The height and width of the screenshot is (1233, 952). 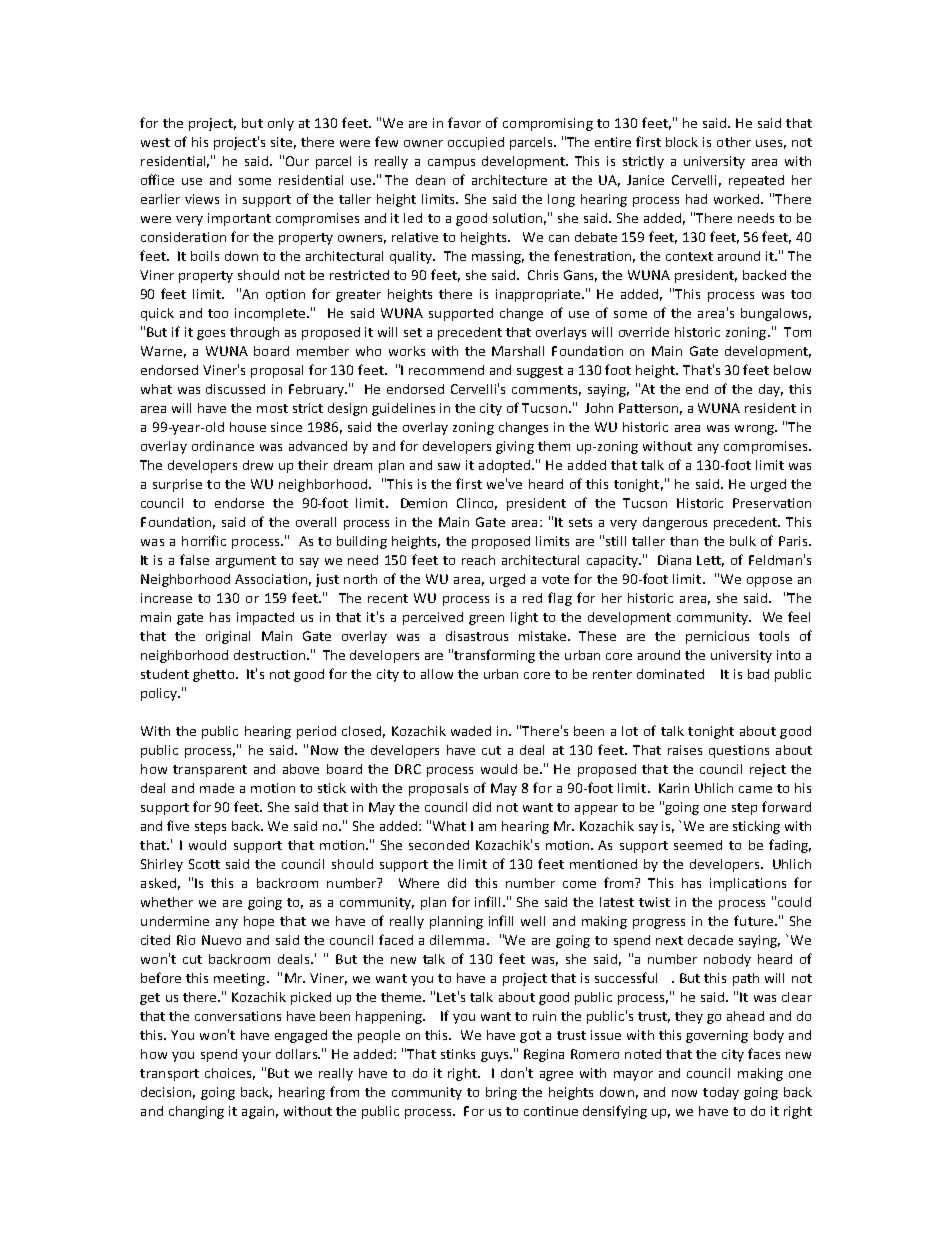 What do you see at coordinates (439, 845) in the screenshot?
I see `seconded` at bounding box center [439, 845].
